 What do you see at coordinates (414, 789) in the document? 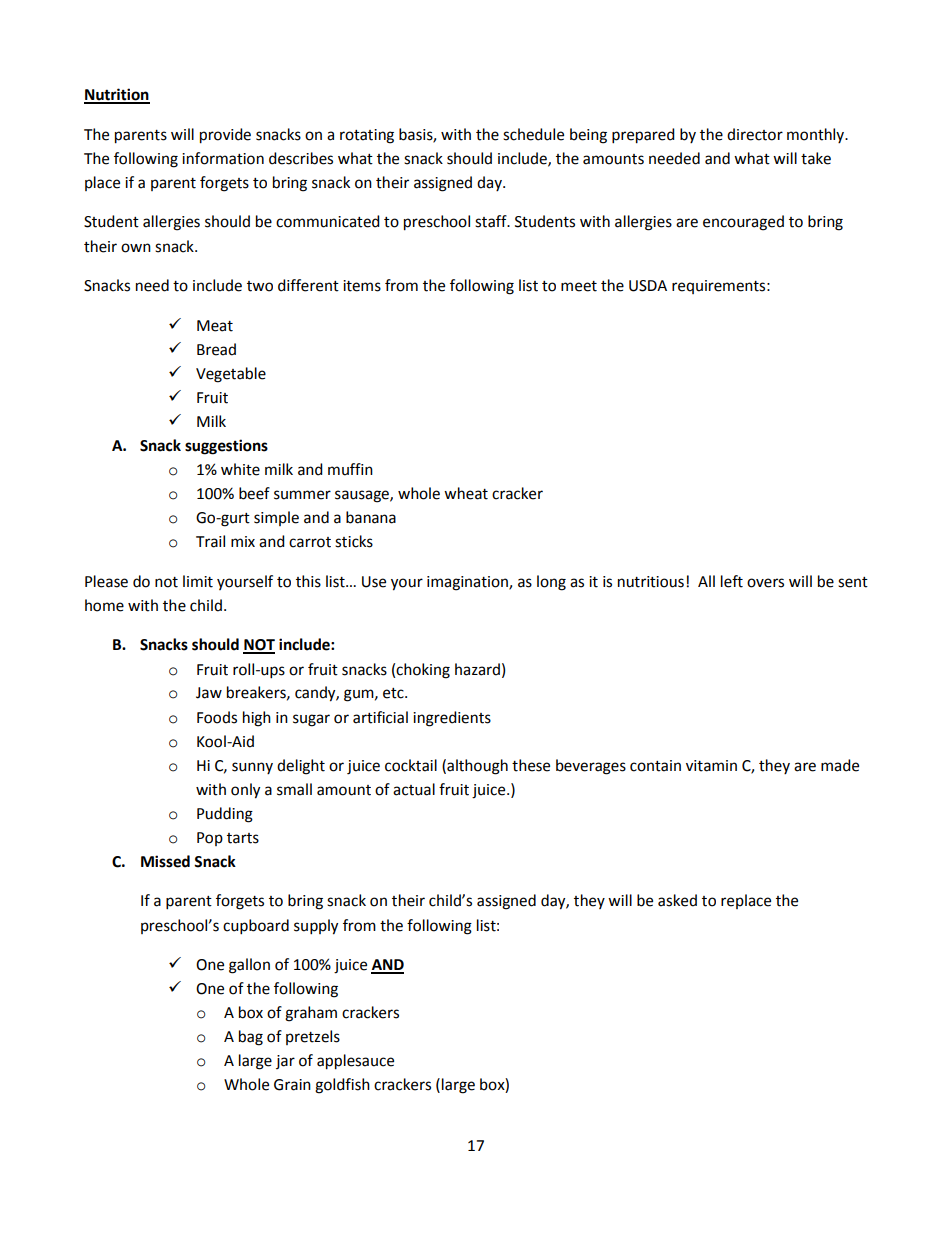
I see `actual` at bounding box center [414, 789].
